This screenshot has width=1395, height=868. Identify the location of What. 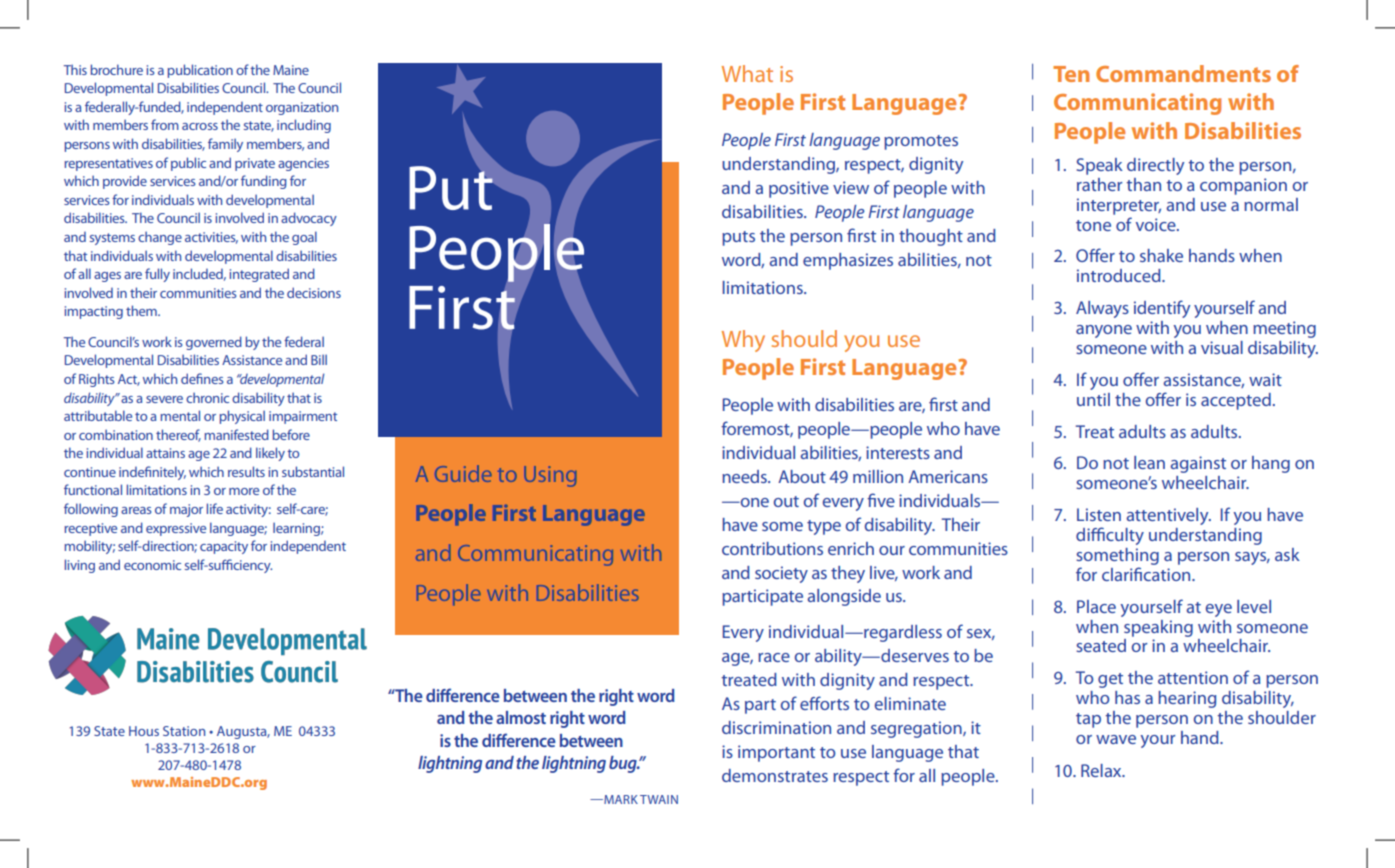
(747, 73).
